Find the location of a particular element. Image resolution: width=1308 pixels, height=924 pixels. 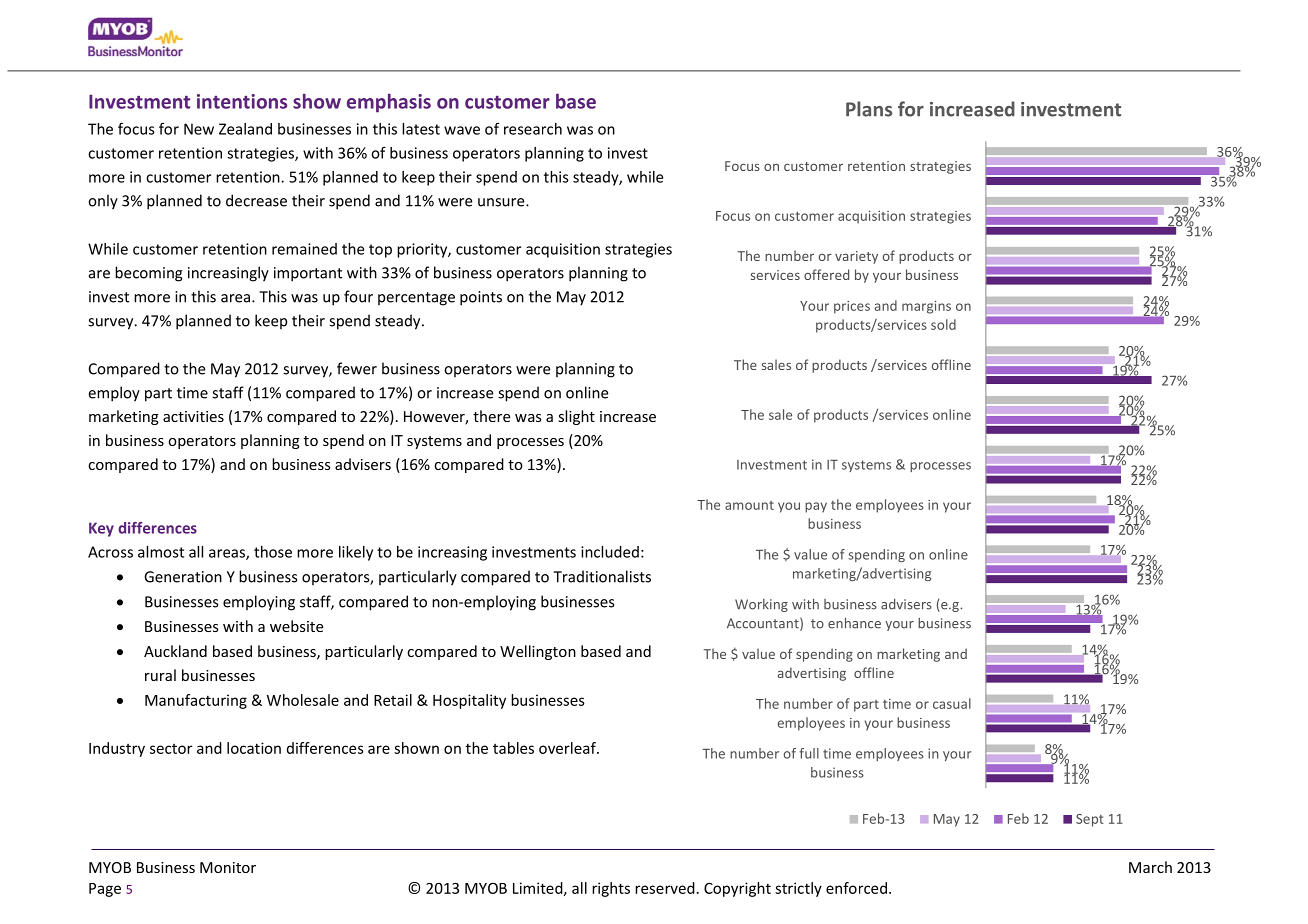

pay is located at coordinates (816, 507).
